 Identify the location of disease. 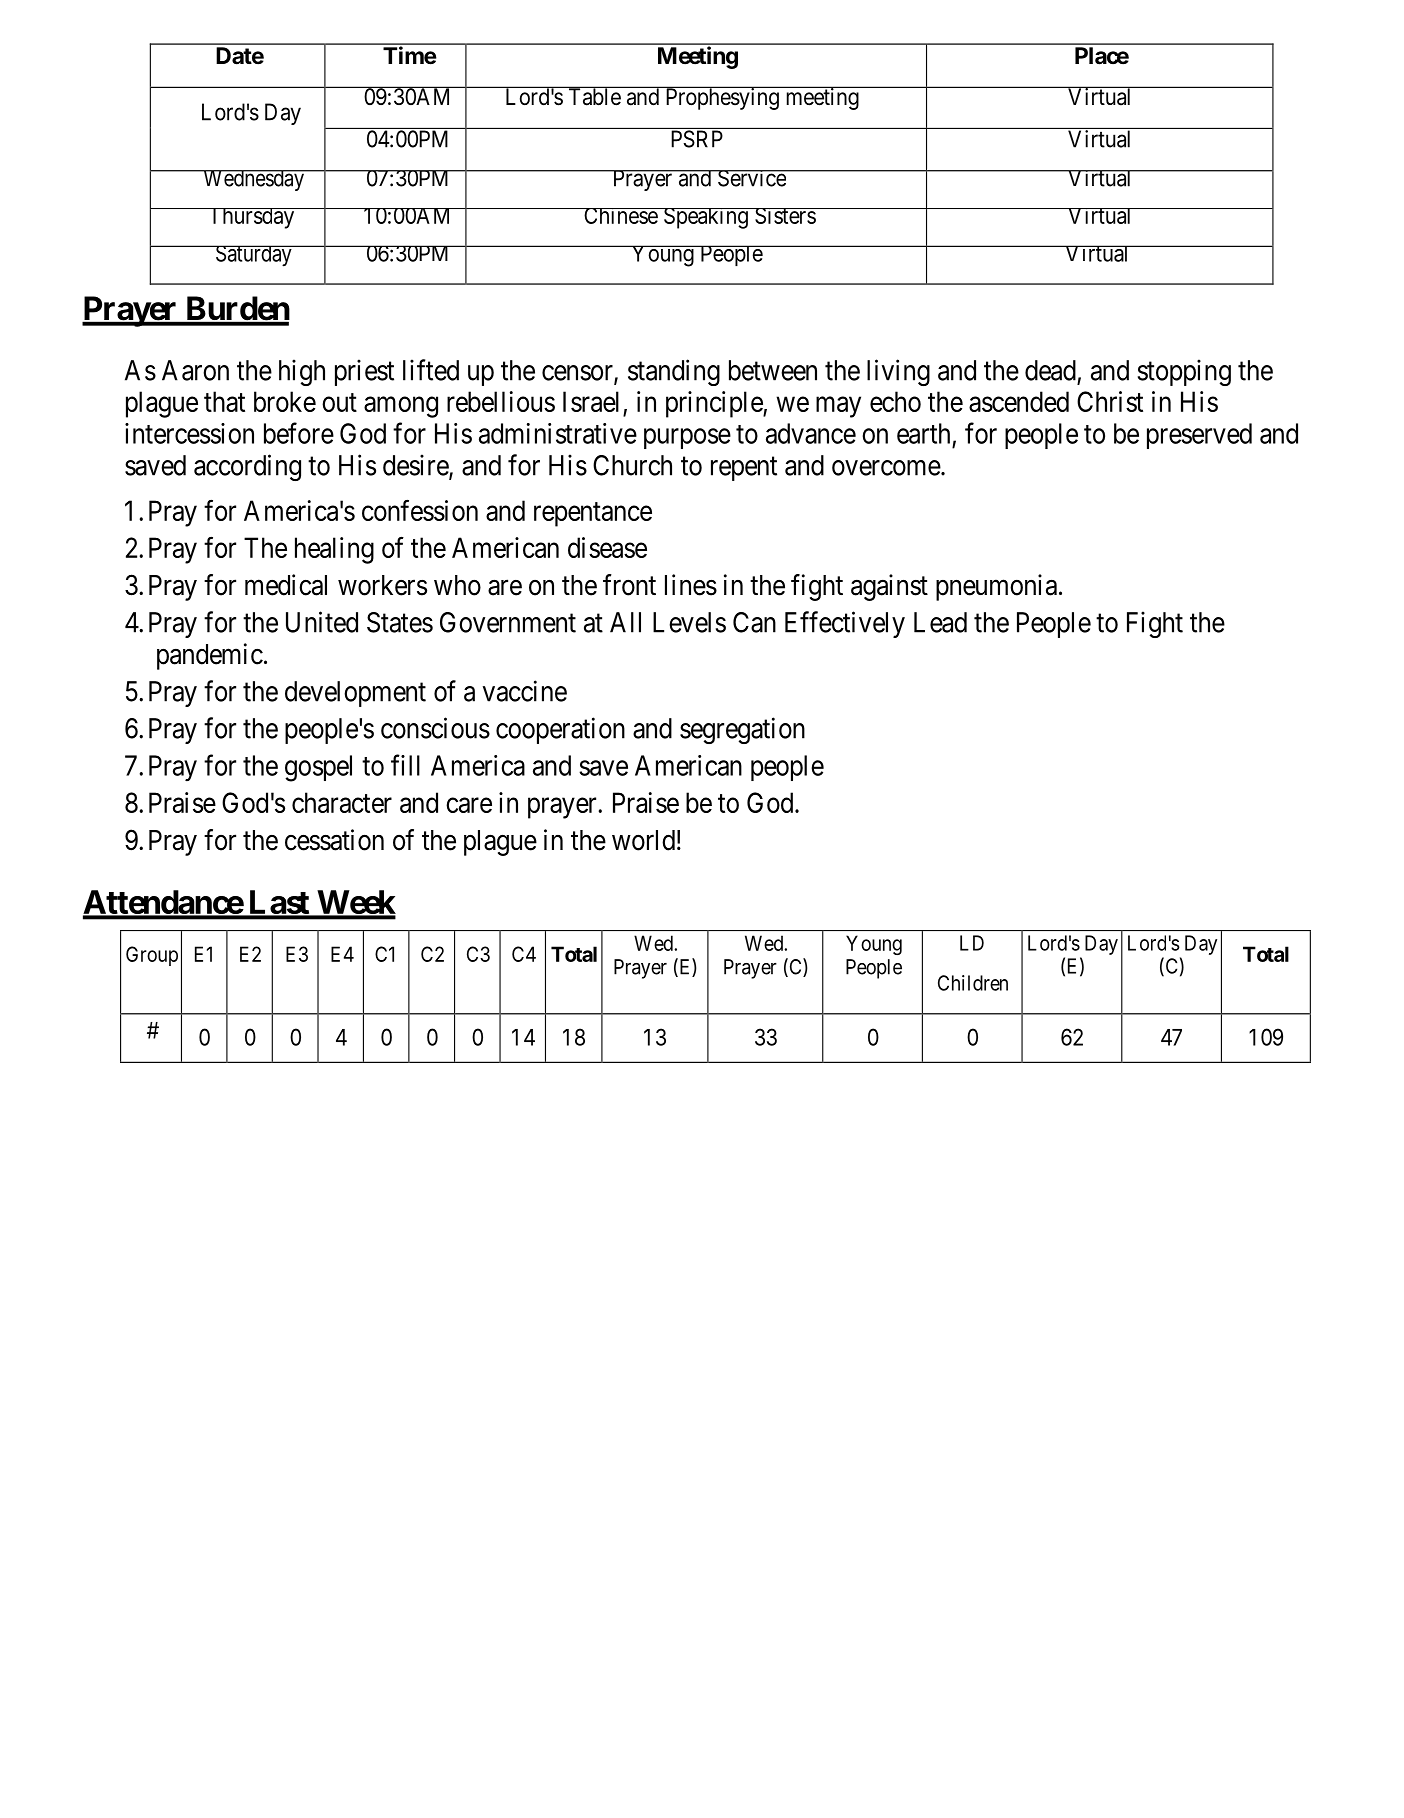
(607, 547).
